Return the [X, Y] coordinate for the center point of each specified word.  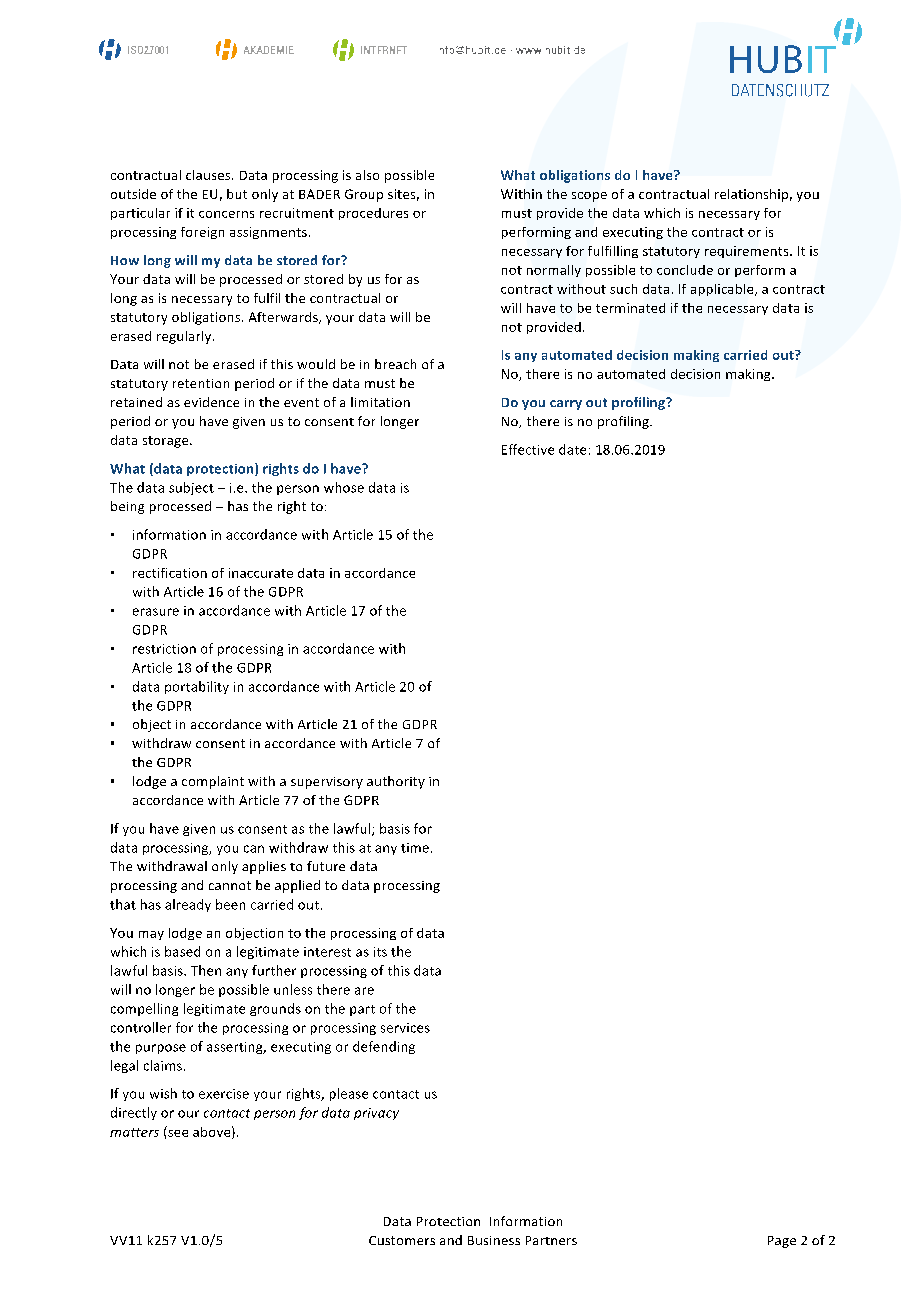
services [405, 1028]
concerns [226, 214]
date [572, 449]
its [380, 952]
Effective [528, 449]
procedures [373, 214]
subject [191, 488]
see [178, 1133]
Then [206, 970]
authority [396, 782]
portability [197, 687]
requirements [748, 252]
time [416, 848]
